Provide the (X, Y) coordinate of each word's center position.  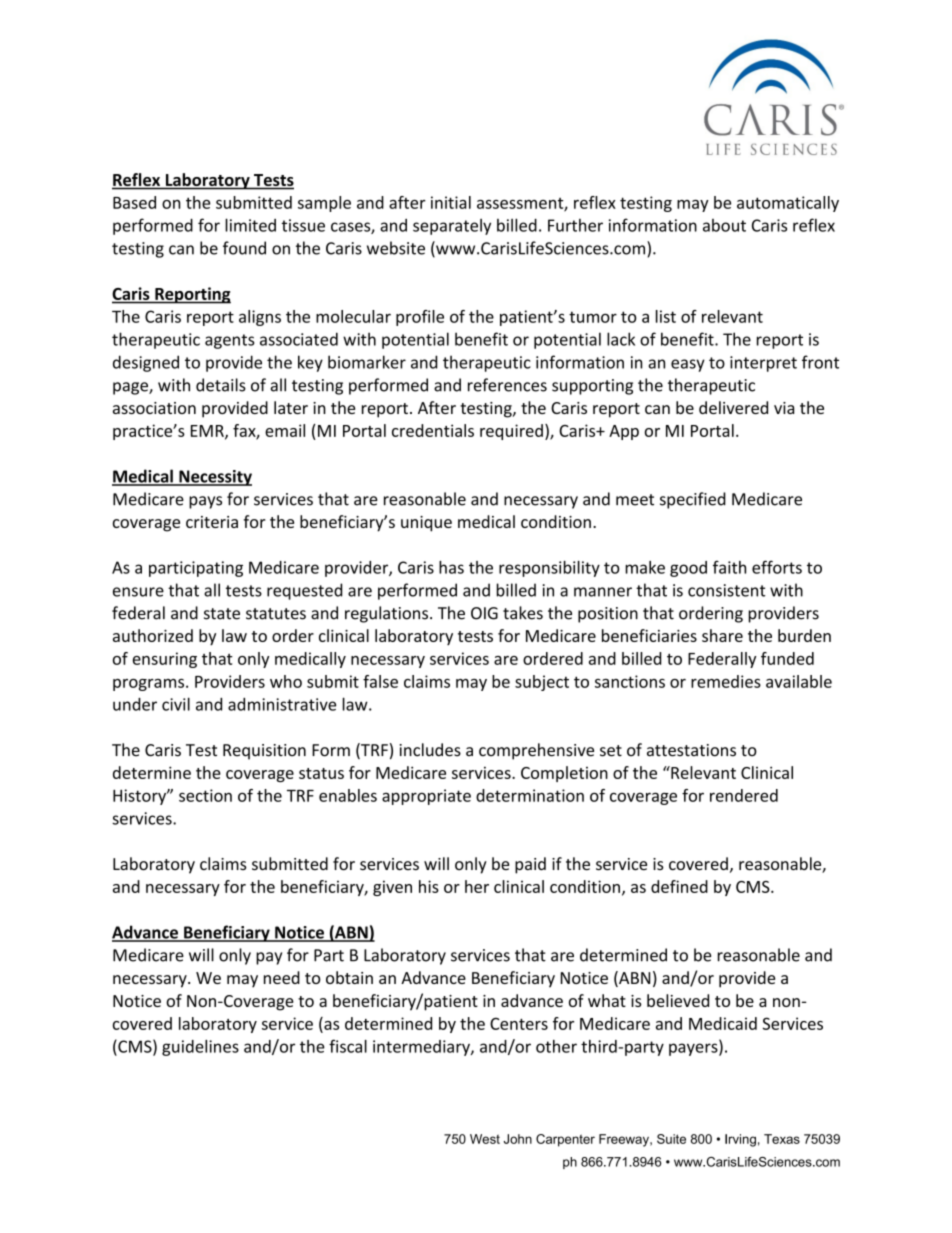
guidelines (200, 1048)
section (205, 795)
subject (542, 683)
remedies (726, 681)
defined (679, 886)
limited (250, 225)
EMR (208, 432)
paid (530, 865)
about (724, 225)
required (511, 432)
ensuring (165, 660)
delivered (733, 407)
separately (452, 227)
